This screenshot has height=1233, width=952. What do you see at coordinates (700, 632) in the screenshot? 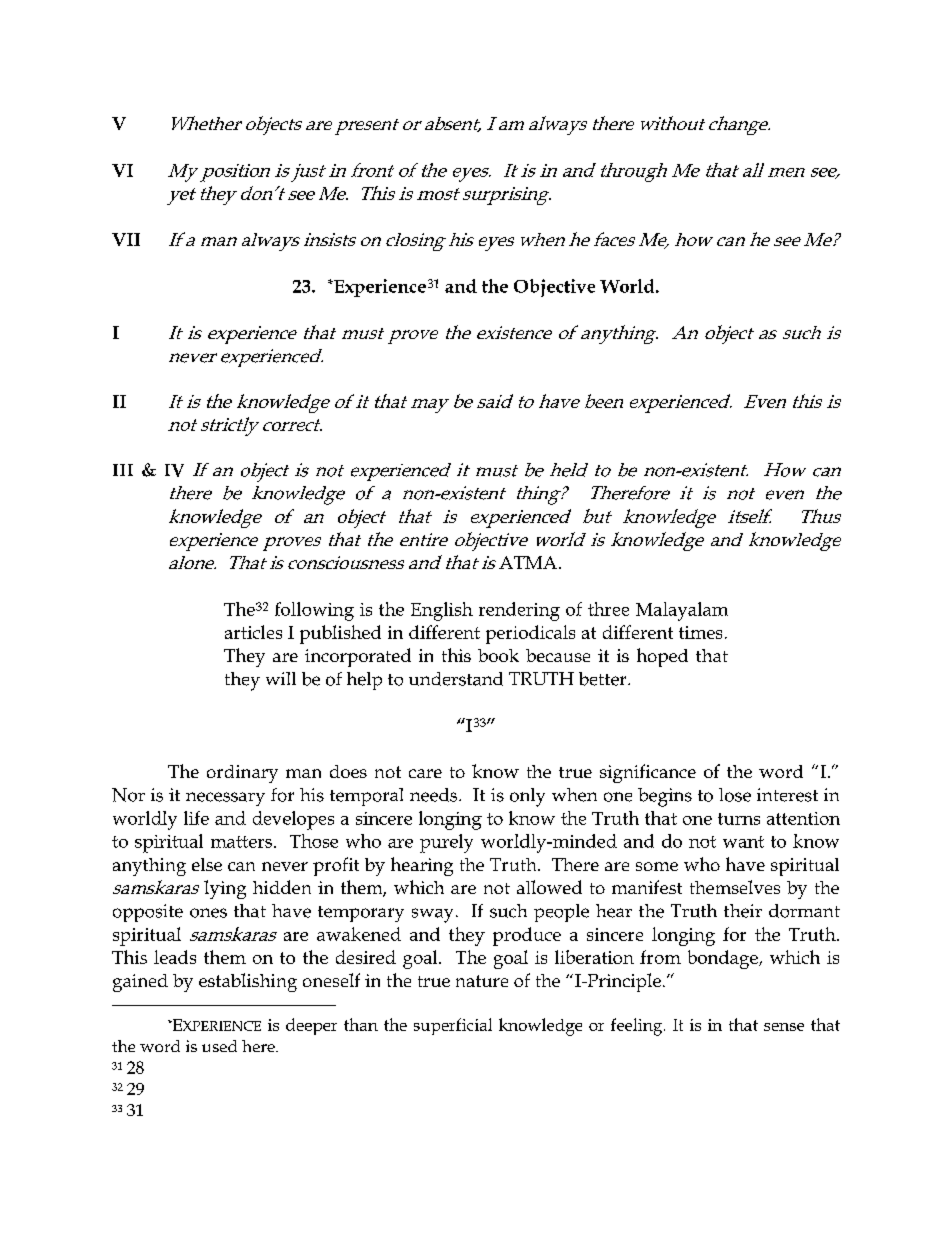
I see `times` at bounding box center [700, 632].
